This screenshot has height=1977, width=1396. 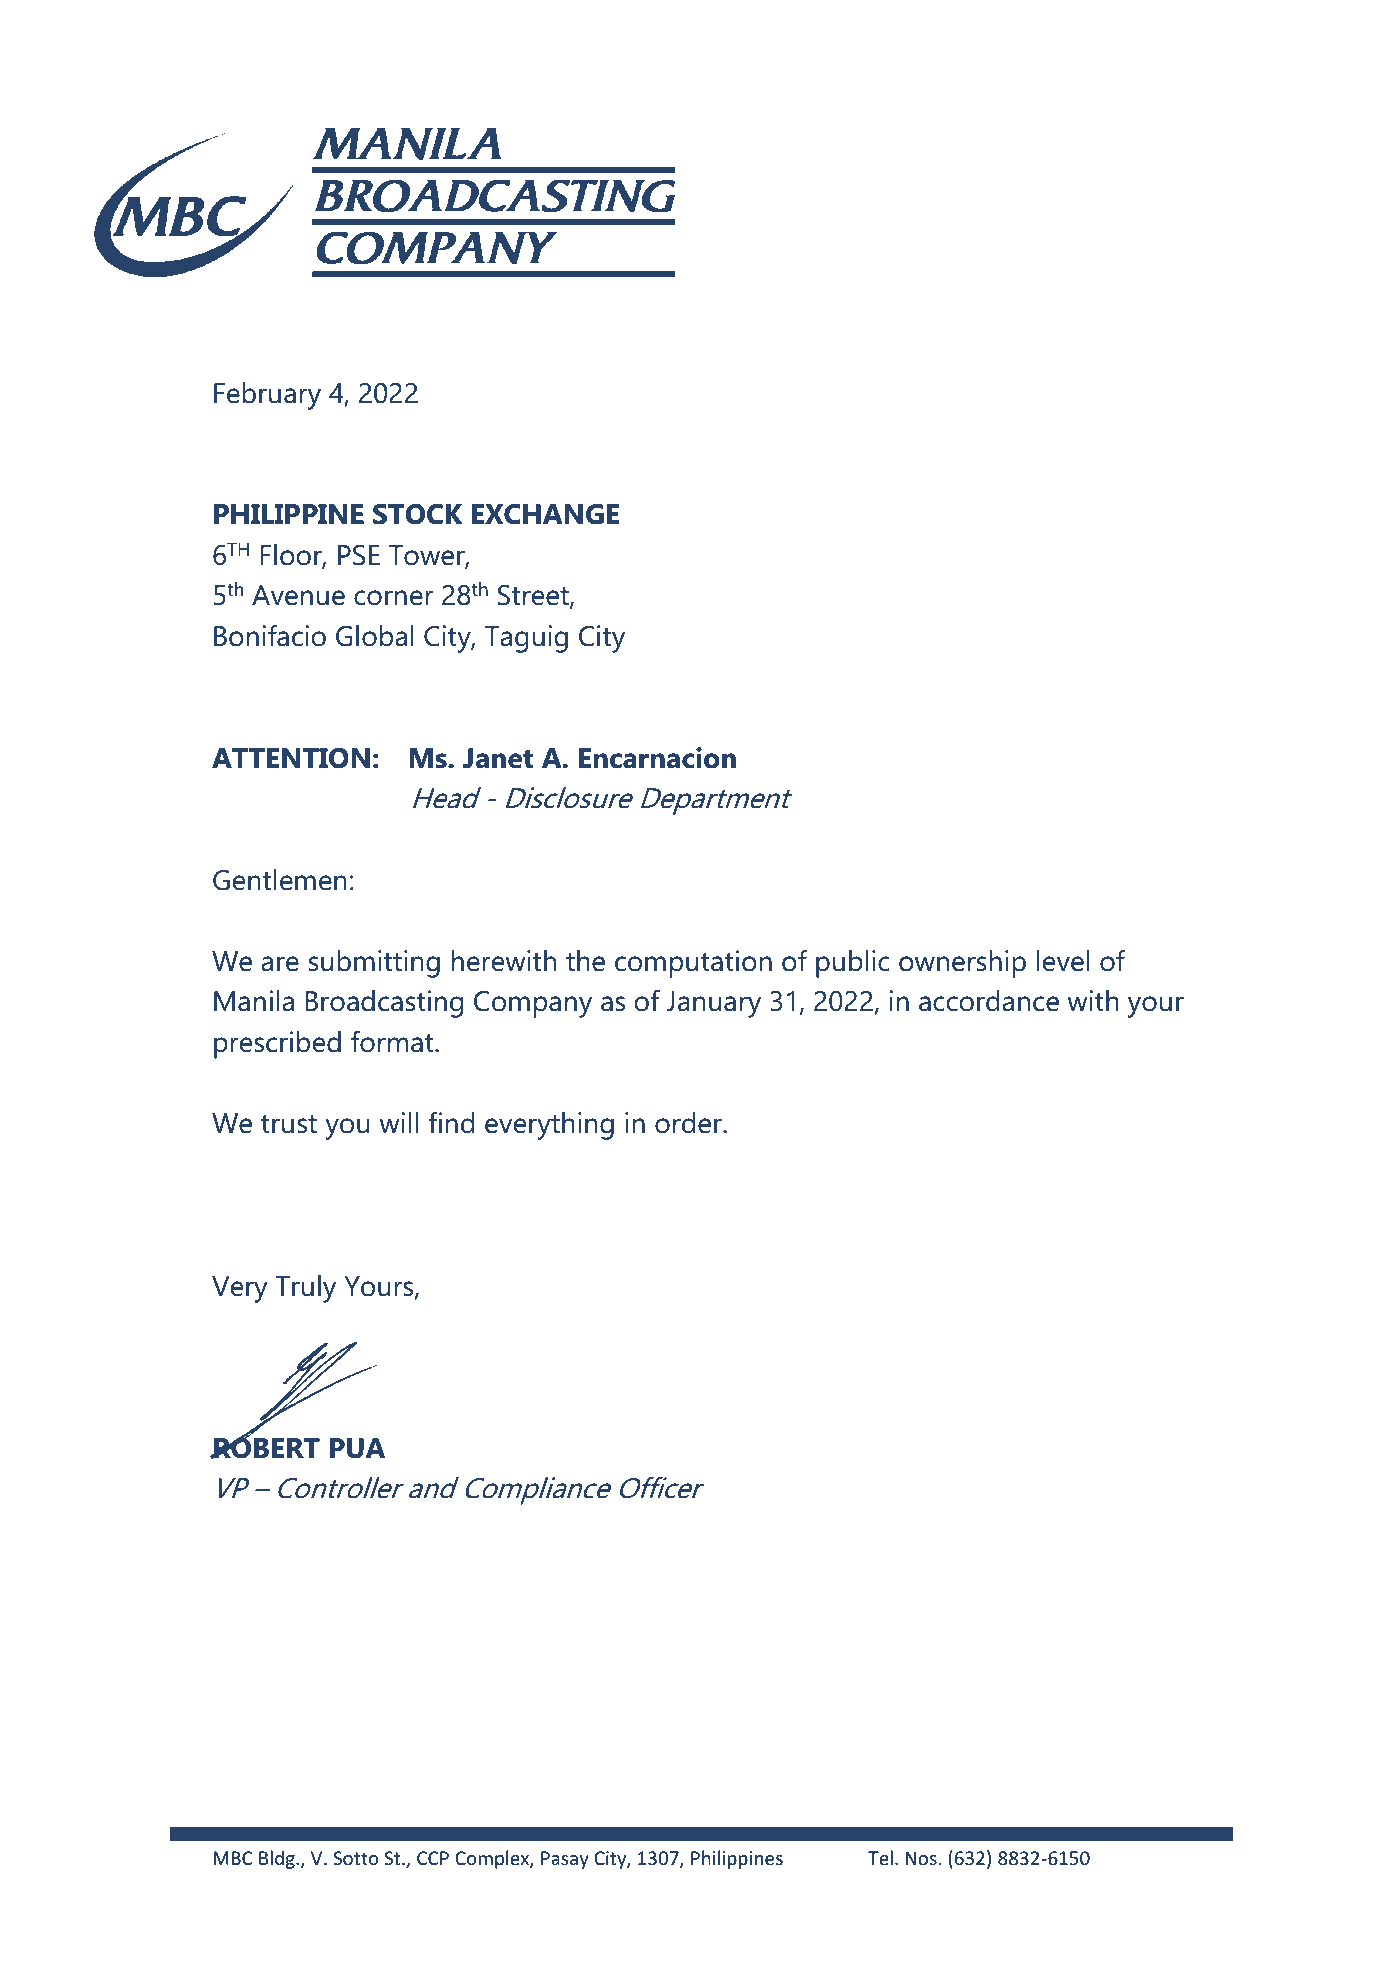 I want to click on accordance, so click(x=989, y=1001).
